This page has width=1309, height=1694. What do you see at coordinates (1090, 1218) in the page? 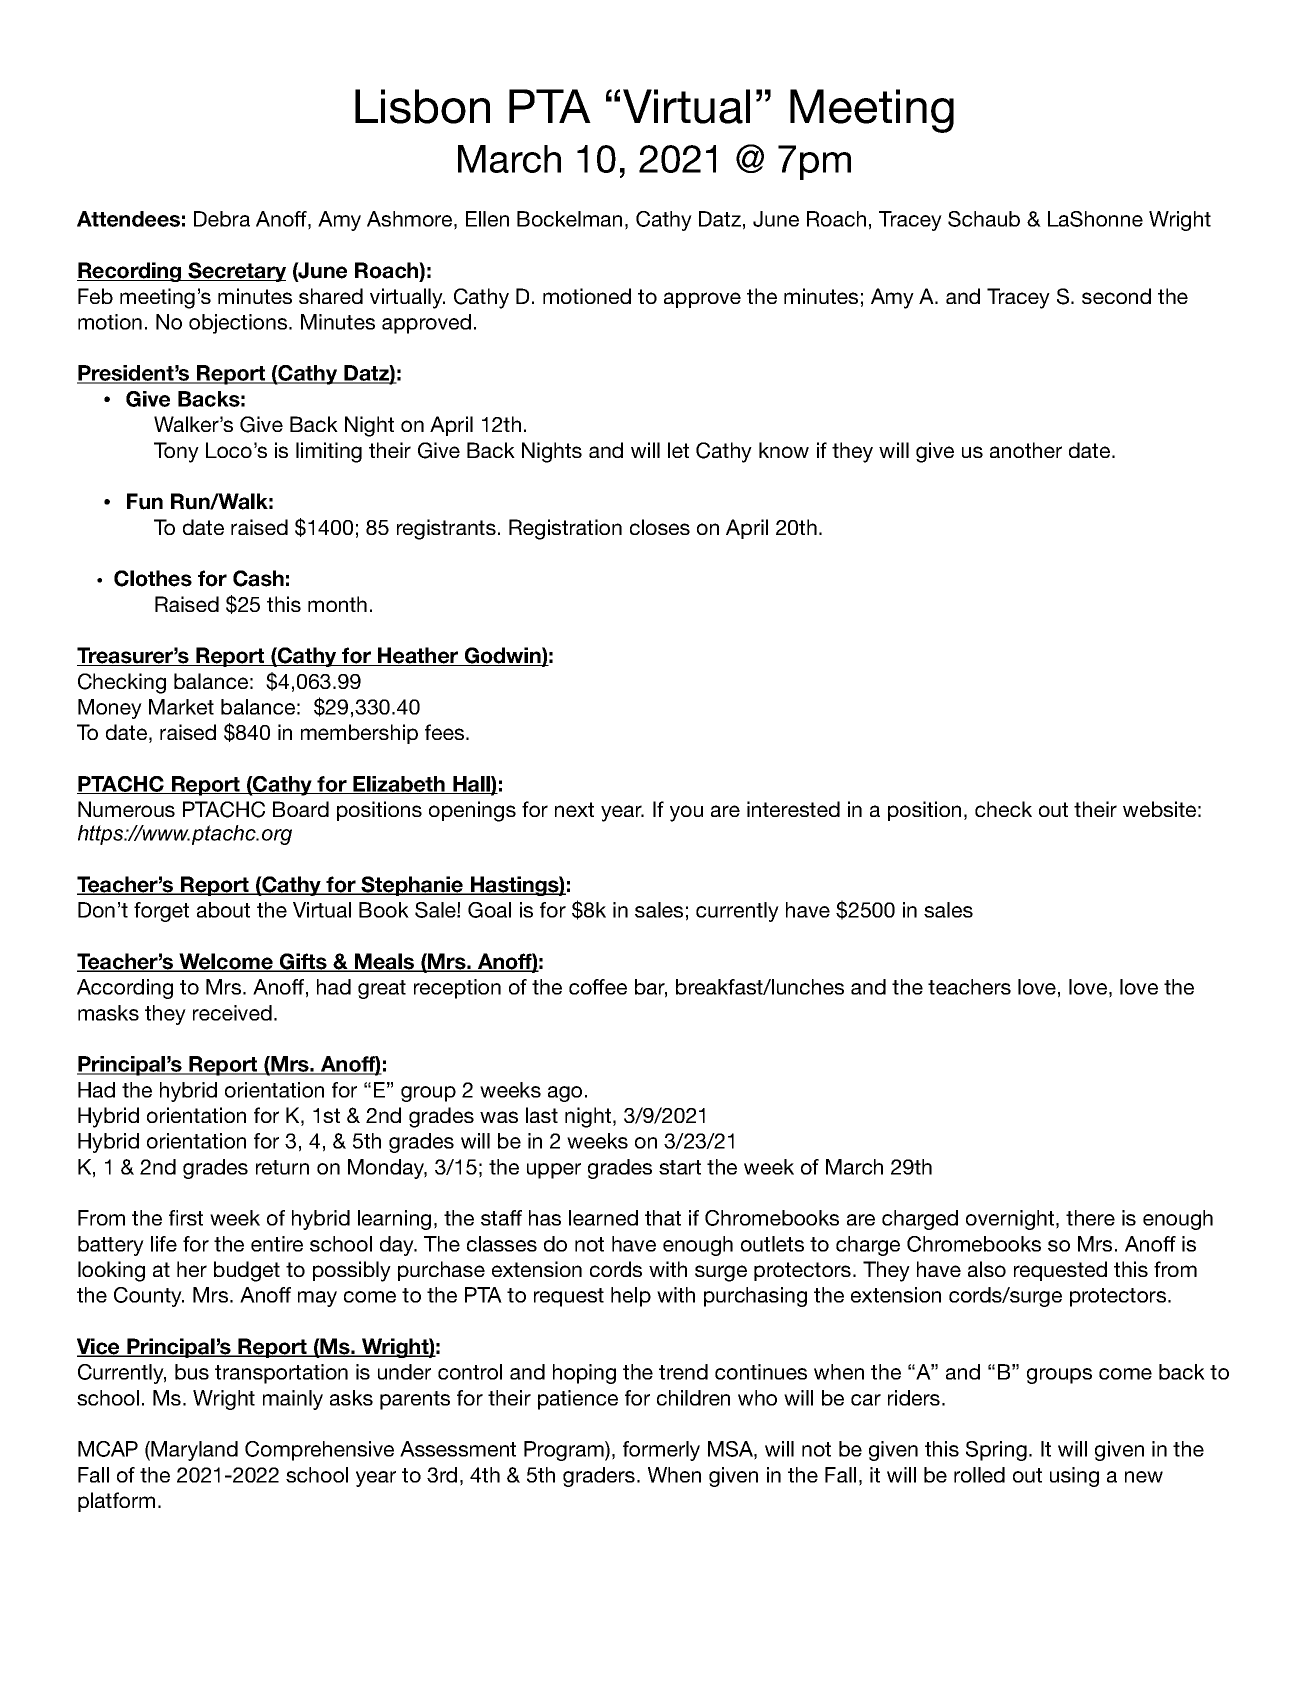
I see `there` at bounding box center [1090, 1218].
